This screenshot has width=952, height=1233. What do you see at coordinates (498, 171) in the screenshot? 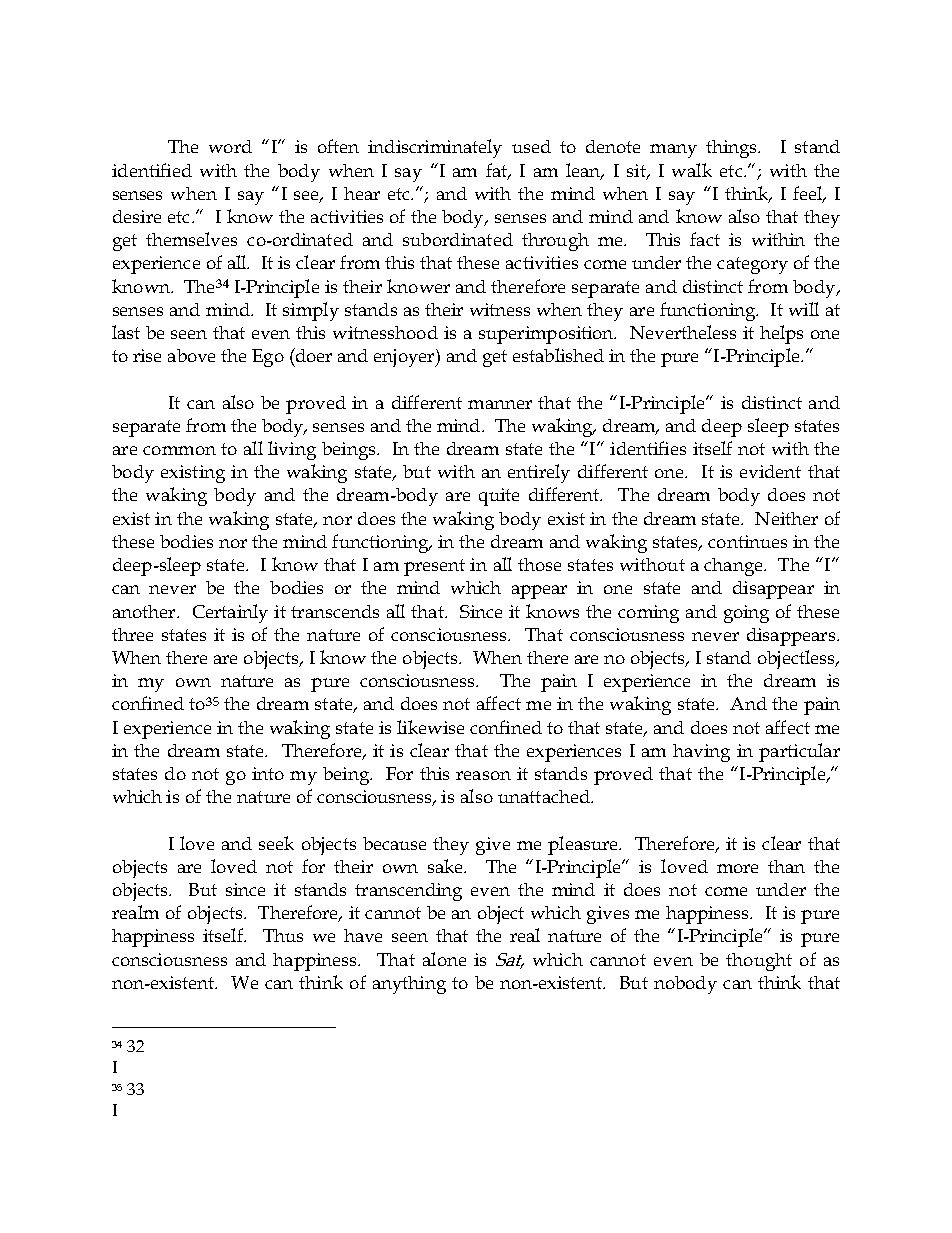
I see `fat` at bounding box center [498, 171].
